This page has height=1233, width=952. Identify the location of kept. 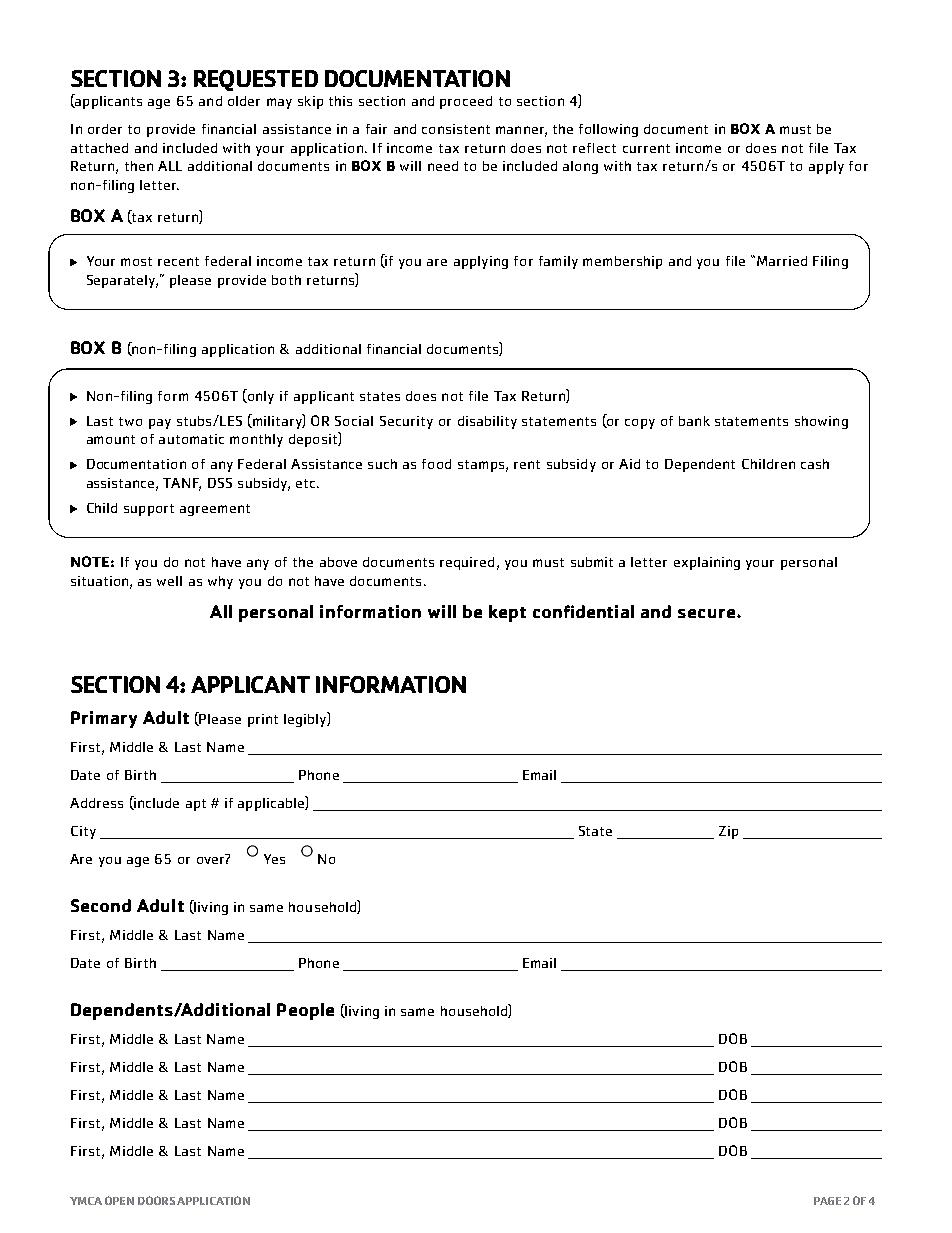
(507, 613).
